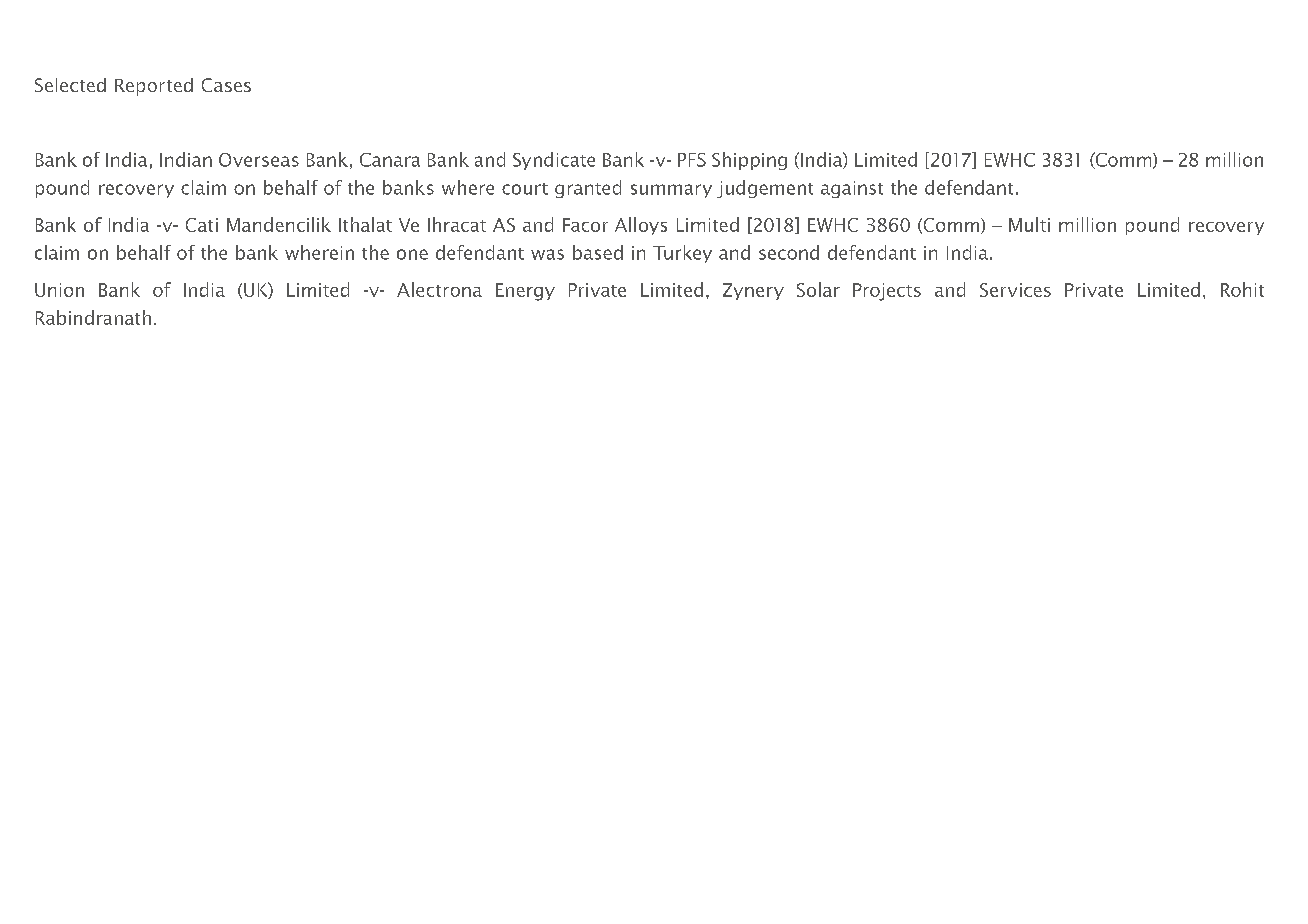 The height and width of the screenshot is (924, 1308). I want to click on Energy, so click(525, 292).
